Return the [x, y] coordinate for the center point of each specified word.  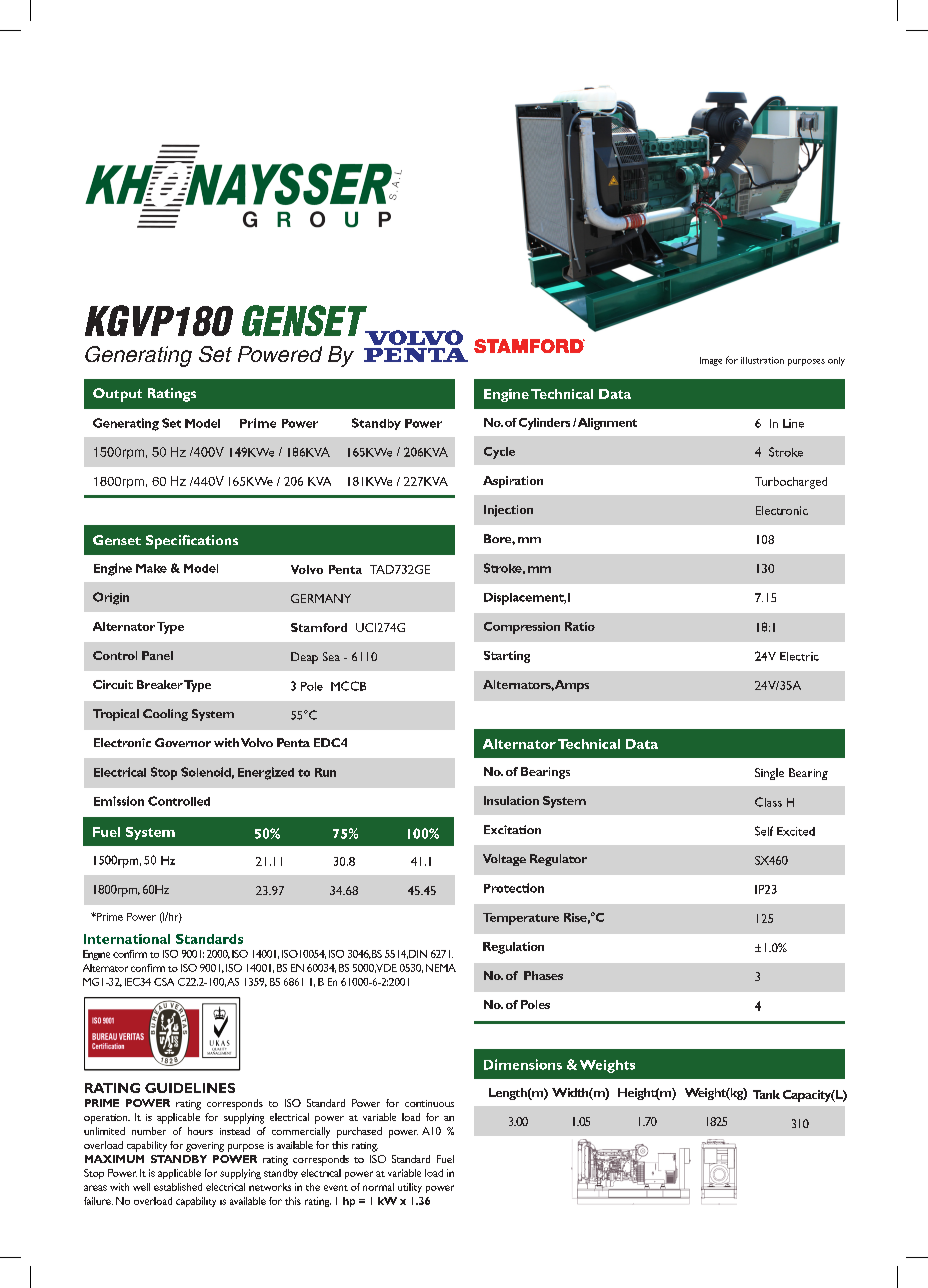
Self [764, 831]
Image [711, 361]
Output [117, 395]
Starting [507, 657]
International [127, 939]
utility [410, 1188]
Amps [572, 686]
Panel [157, 655]
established [178, 1187]
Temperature [521, 919]
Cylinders [544, 424]
